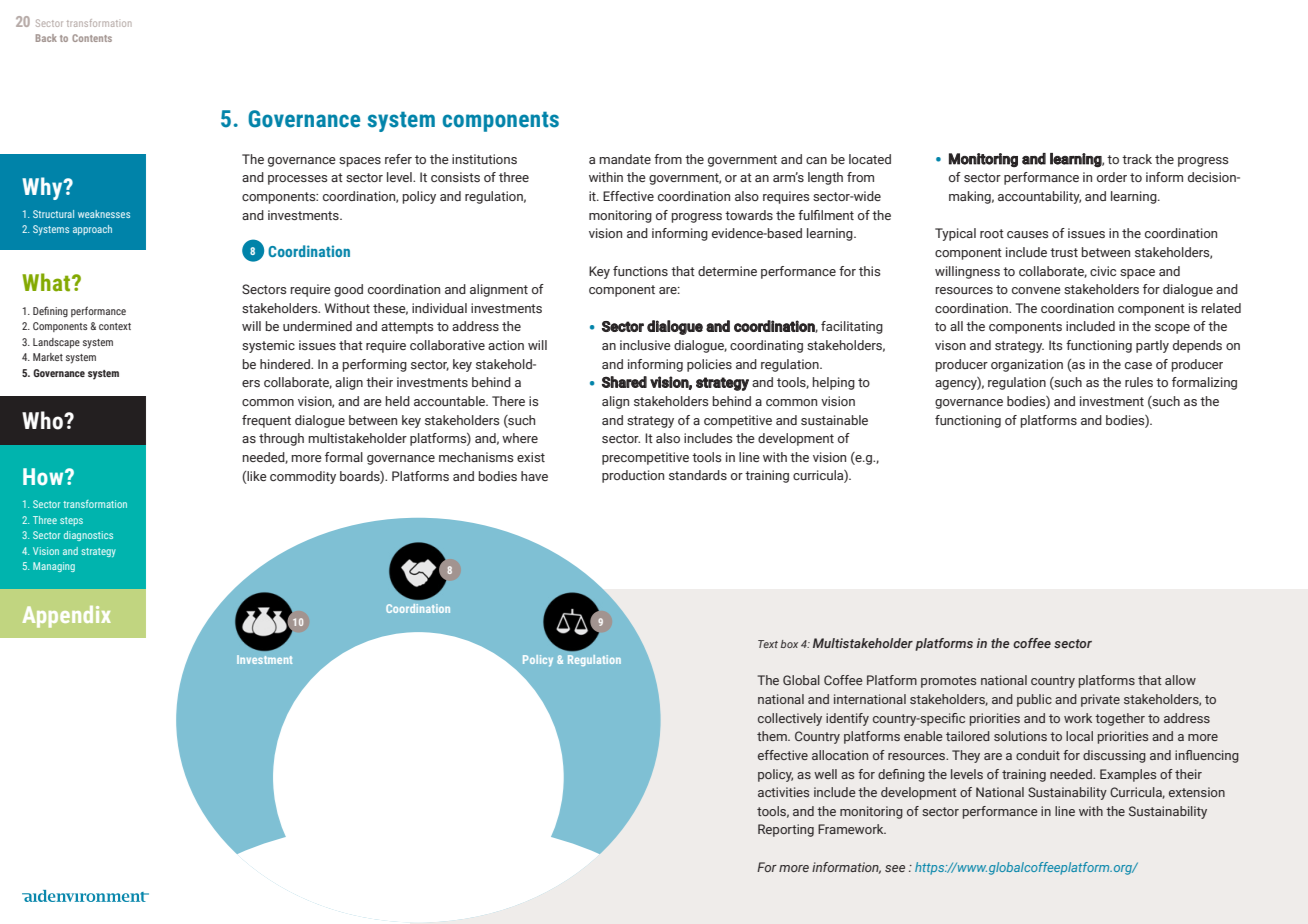 Image resolution: width=1308 pixels, height=924 pixels. I want to click on activities, so click(783, 792).
